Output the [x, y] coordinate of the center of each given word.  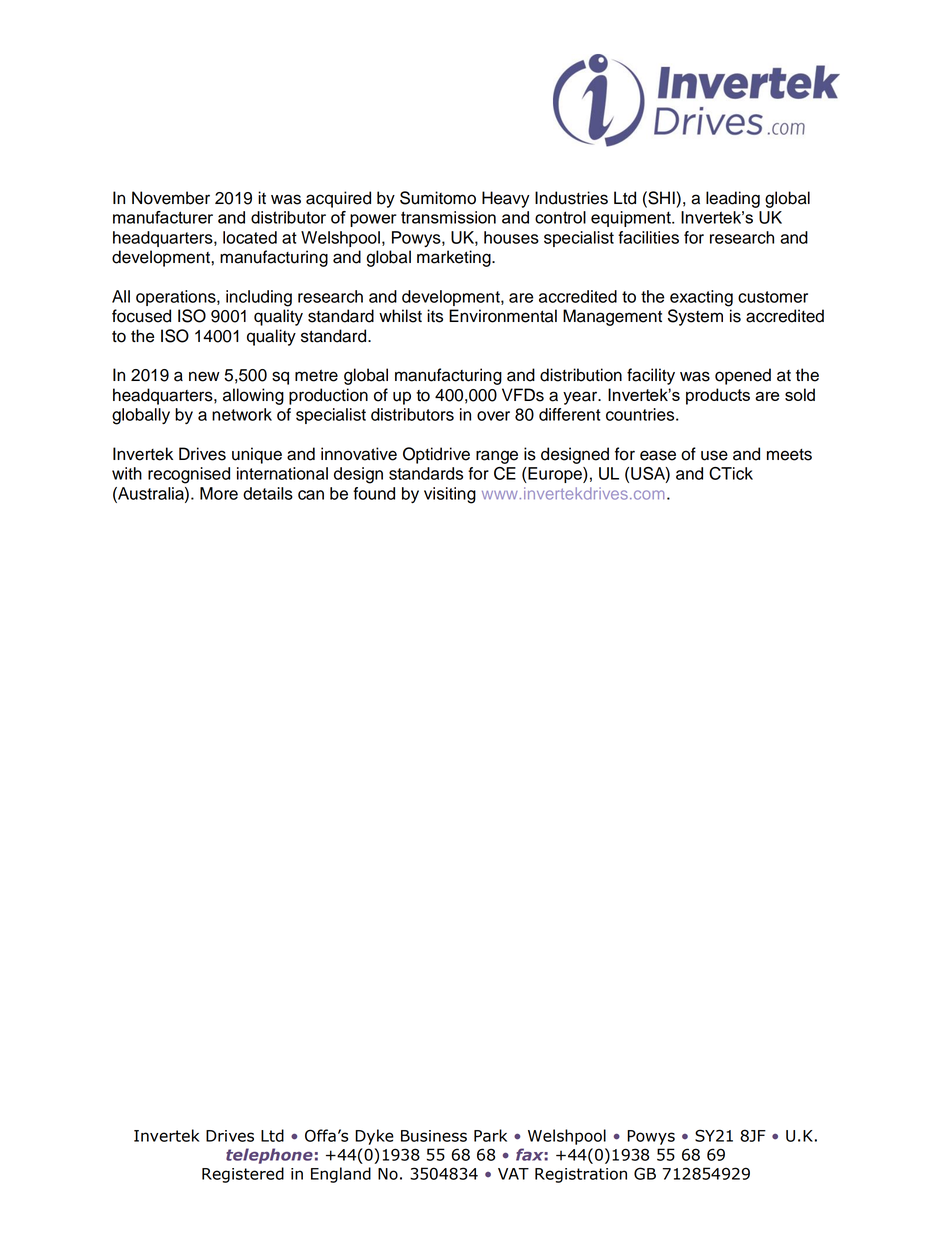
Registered [243, 1175]
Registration [581, 1175]
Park [490, 1135]
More [219, 493]
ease [658, 455]
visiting [450, 495]
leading [733, 199]
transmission [448, 217]
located [250, 237]
